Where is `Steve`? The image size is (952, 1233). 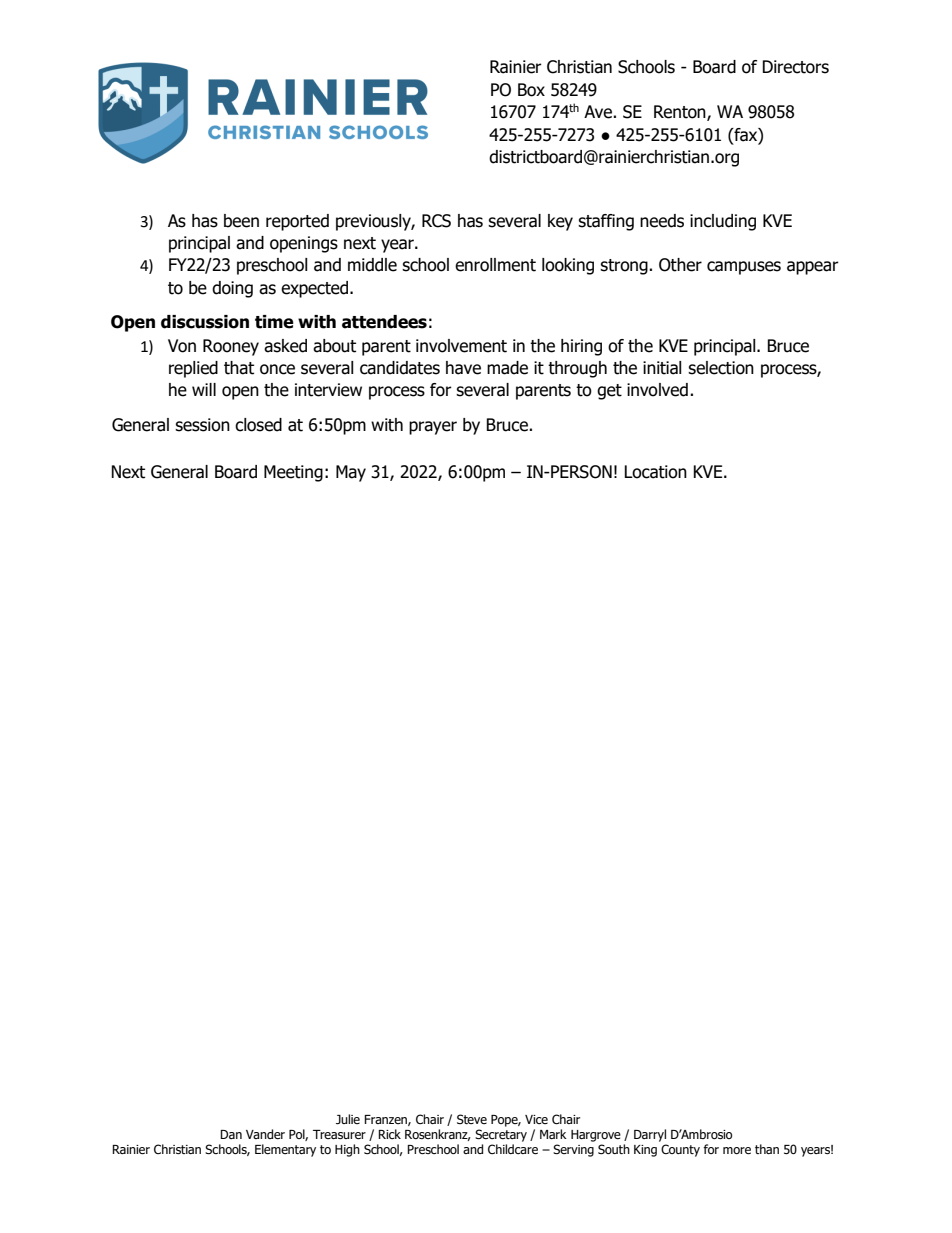 Steve is located at coordinates (472, 1119).
